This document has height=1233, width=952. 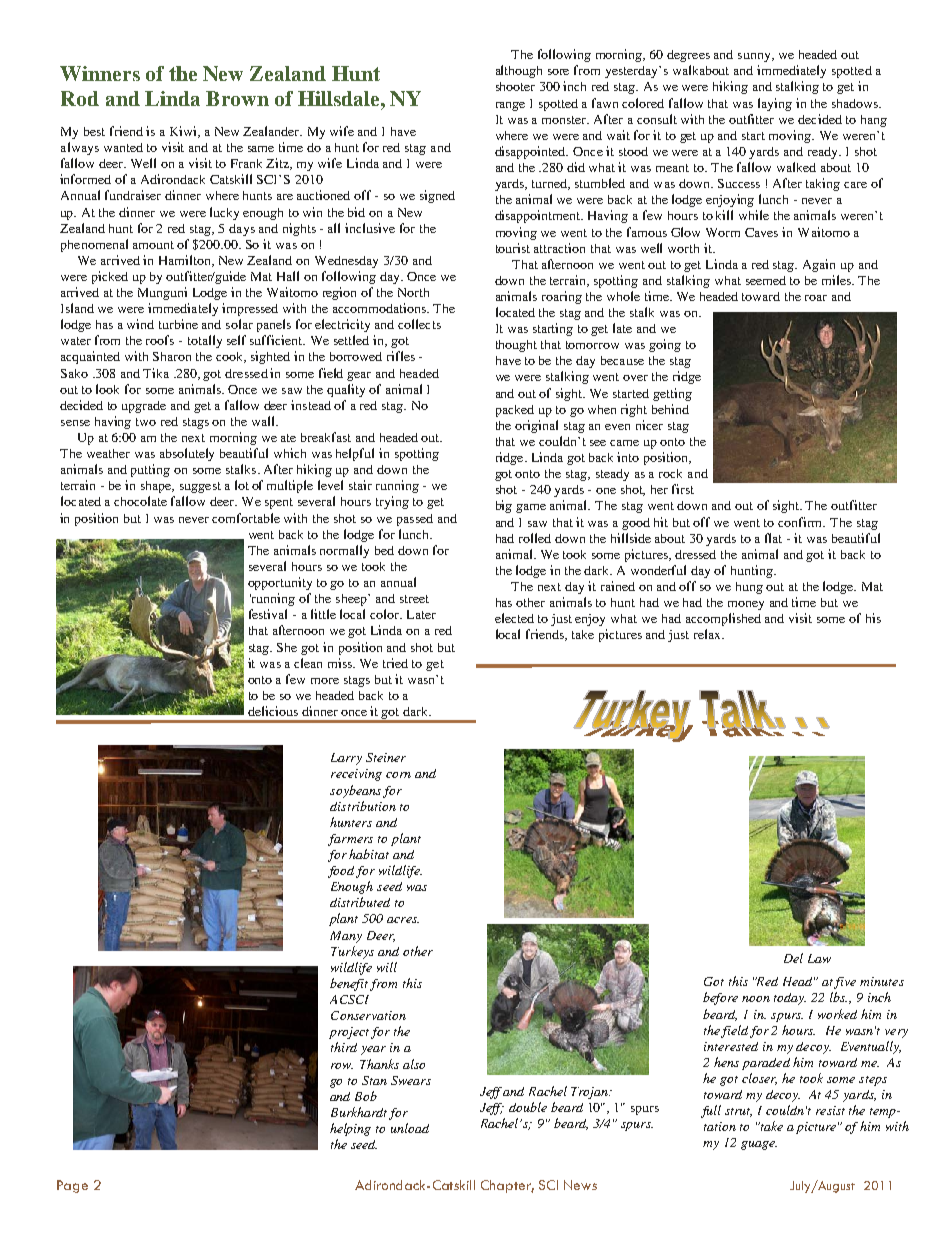 What do you see at coordinates (514, 618) in the document?
I see `elected` at bounding box center [514, 618].
